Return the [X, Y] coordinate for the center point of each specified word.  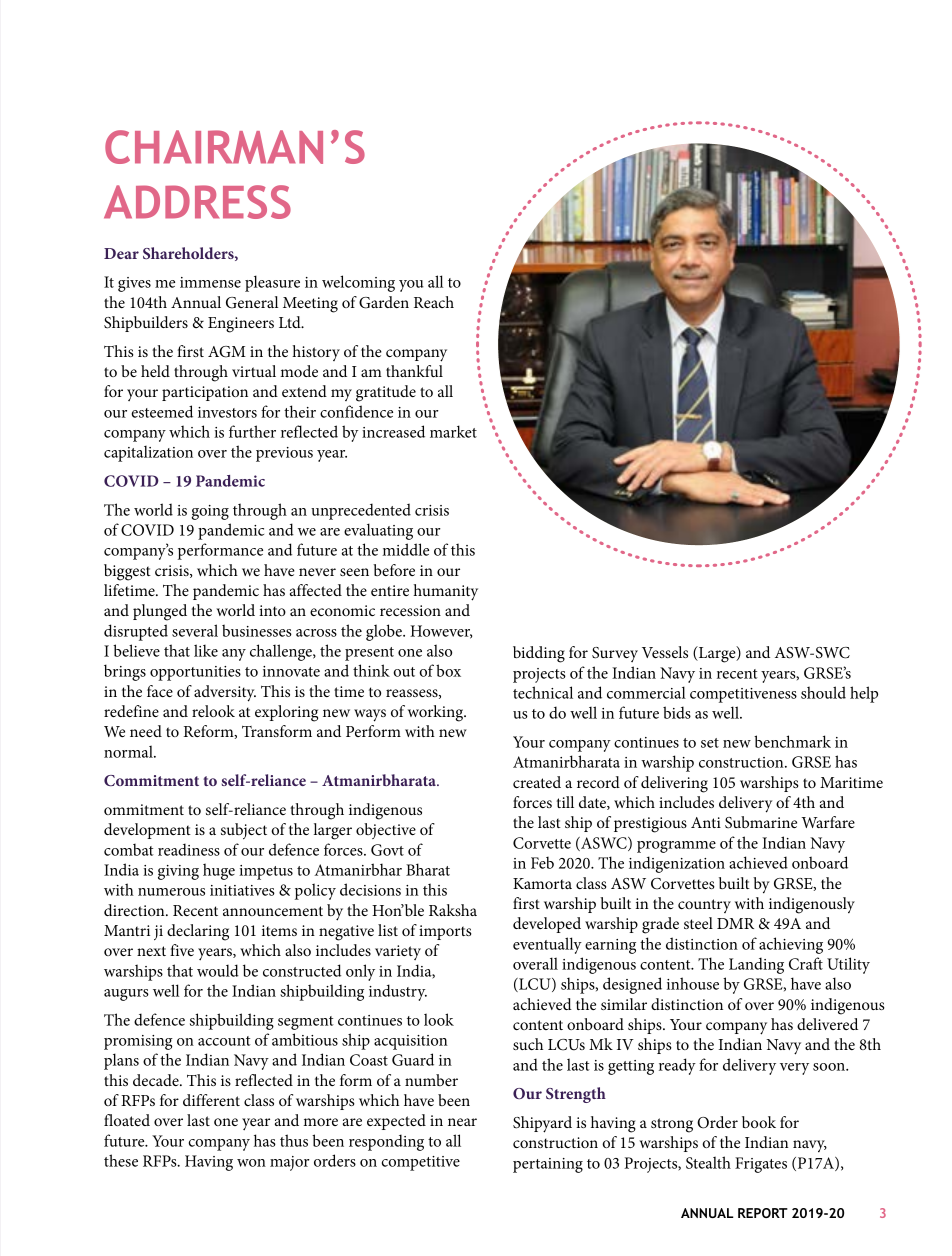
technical [543, 692]
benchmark [792, 741]
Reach [434, 302]
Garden [384, 302]
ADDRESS [197, 202]
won [251, 1163]
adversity [225, 693]
